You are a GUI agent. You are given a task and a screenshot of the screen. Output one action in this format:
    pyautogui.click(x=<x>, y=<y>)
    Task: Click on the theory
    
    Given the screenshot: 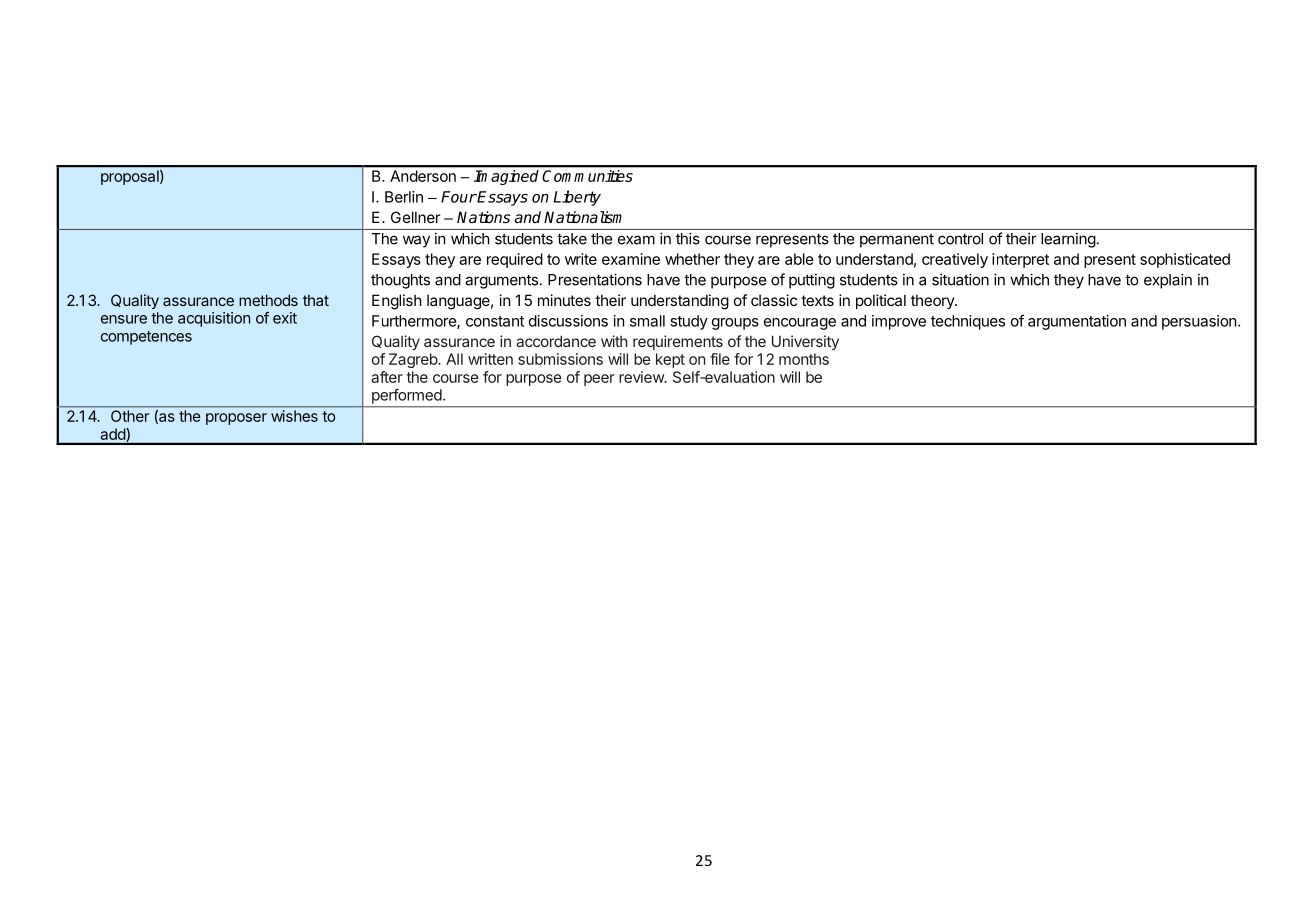 What is the action you would take?
    pyautogui.click(x=933, y=301)
